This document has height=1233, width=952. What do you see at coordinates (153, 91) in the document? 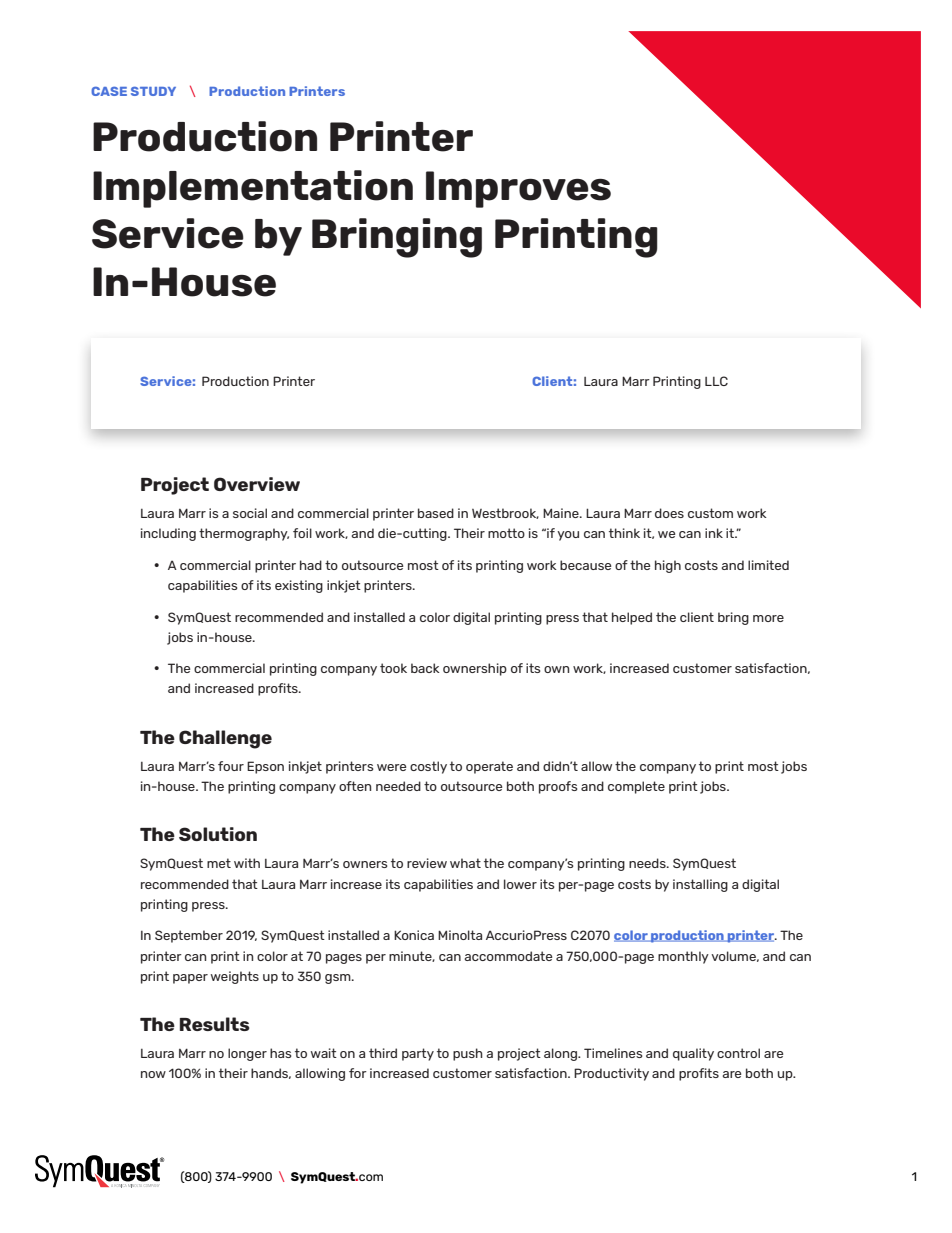
I see `STUDY` at bounding box center [153, 91].
